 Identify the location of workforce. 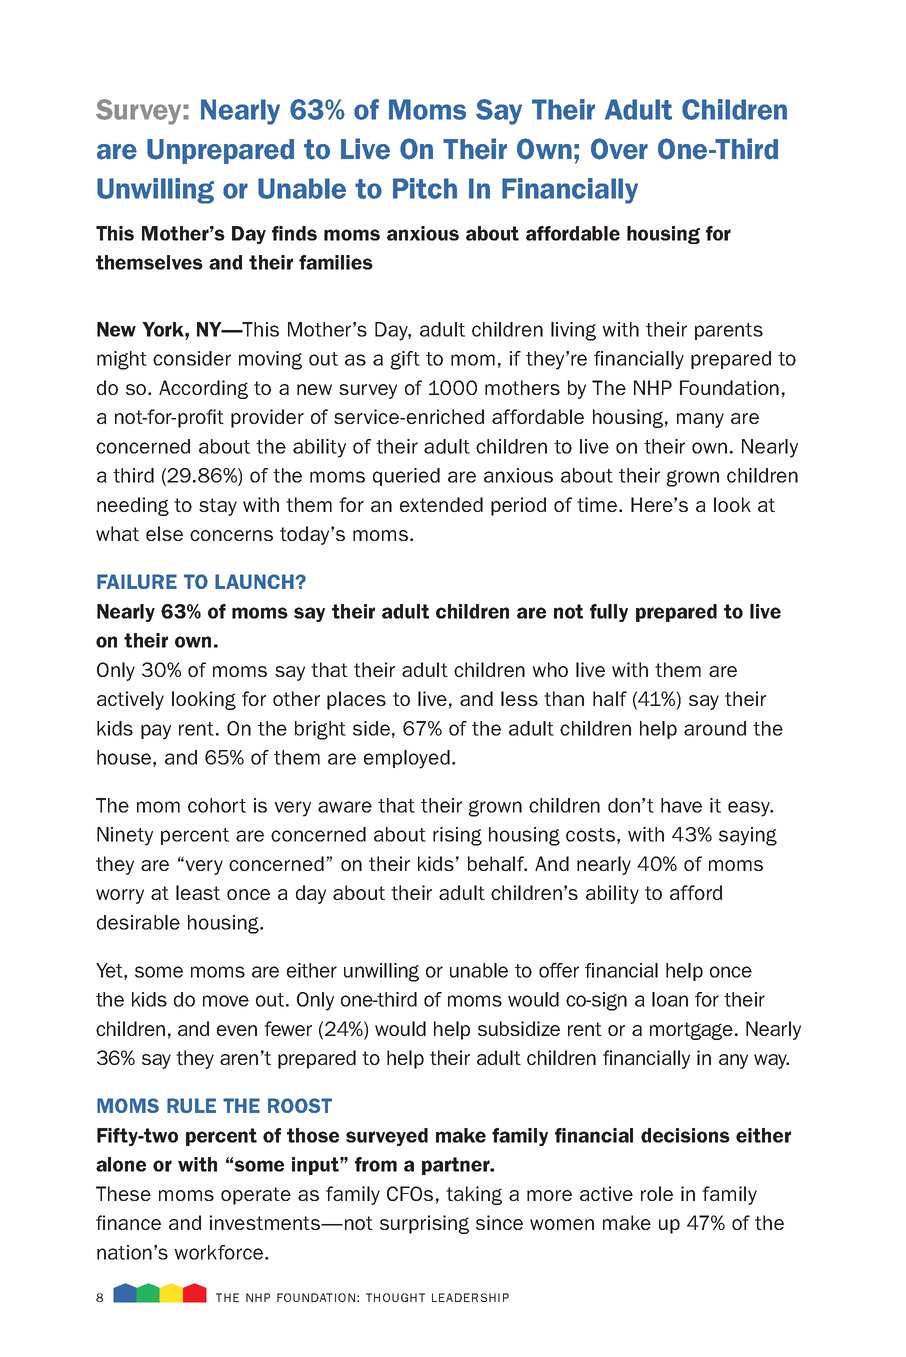
(220, 1252).
